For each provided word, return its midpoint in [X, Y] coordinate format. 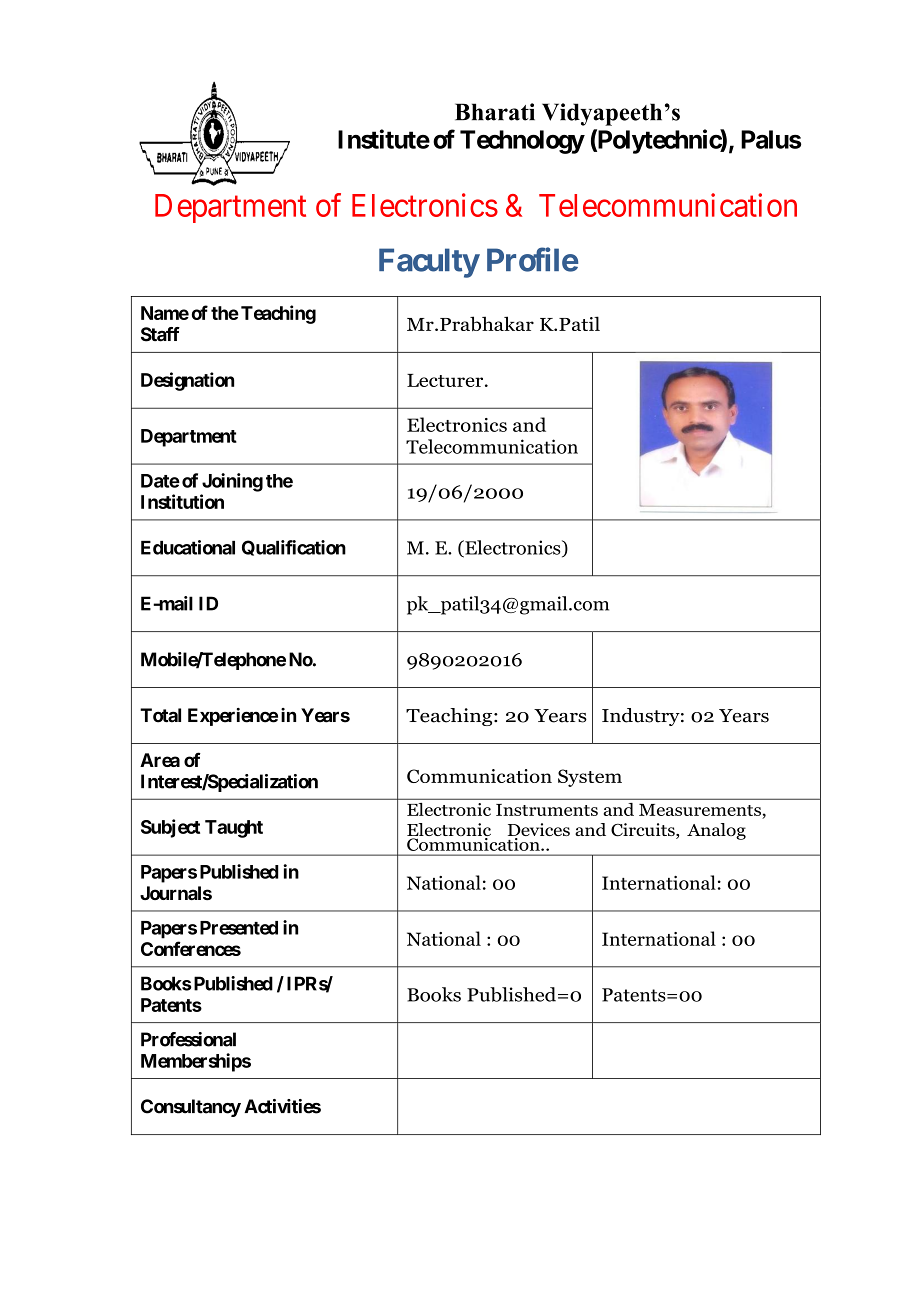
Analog [716, 831]
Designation [187, 381]
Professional [188, 1039]
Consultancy [191, 1108]
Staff [160, 334]
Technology [522, 142]
